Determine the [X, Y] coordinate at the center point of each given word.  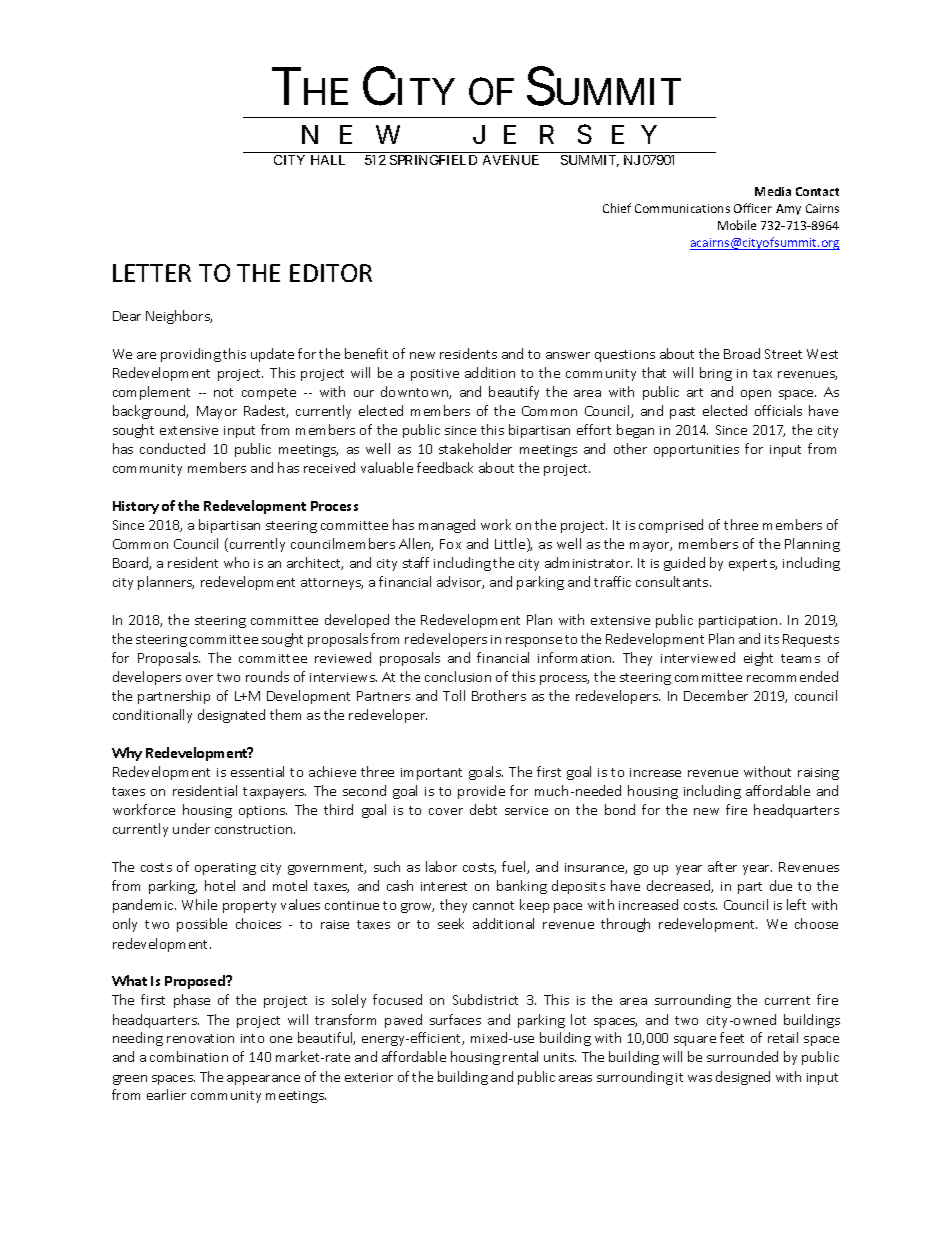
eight [758, 659]
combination [189, 1056]
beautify [514, 393]
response [534, 642]
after [722, 866]
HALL [328, 160]
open [756, 395]
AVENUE [511, 160]
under [191, 828]
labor [441, 866]
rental [520, 1056]
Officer [753, 208]
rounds [267, 676]
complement [151, 393]
